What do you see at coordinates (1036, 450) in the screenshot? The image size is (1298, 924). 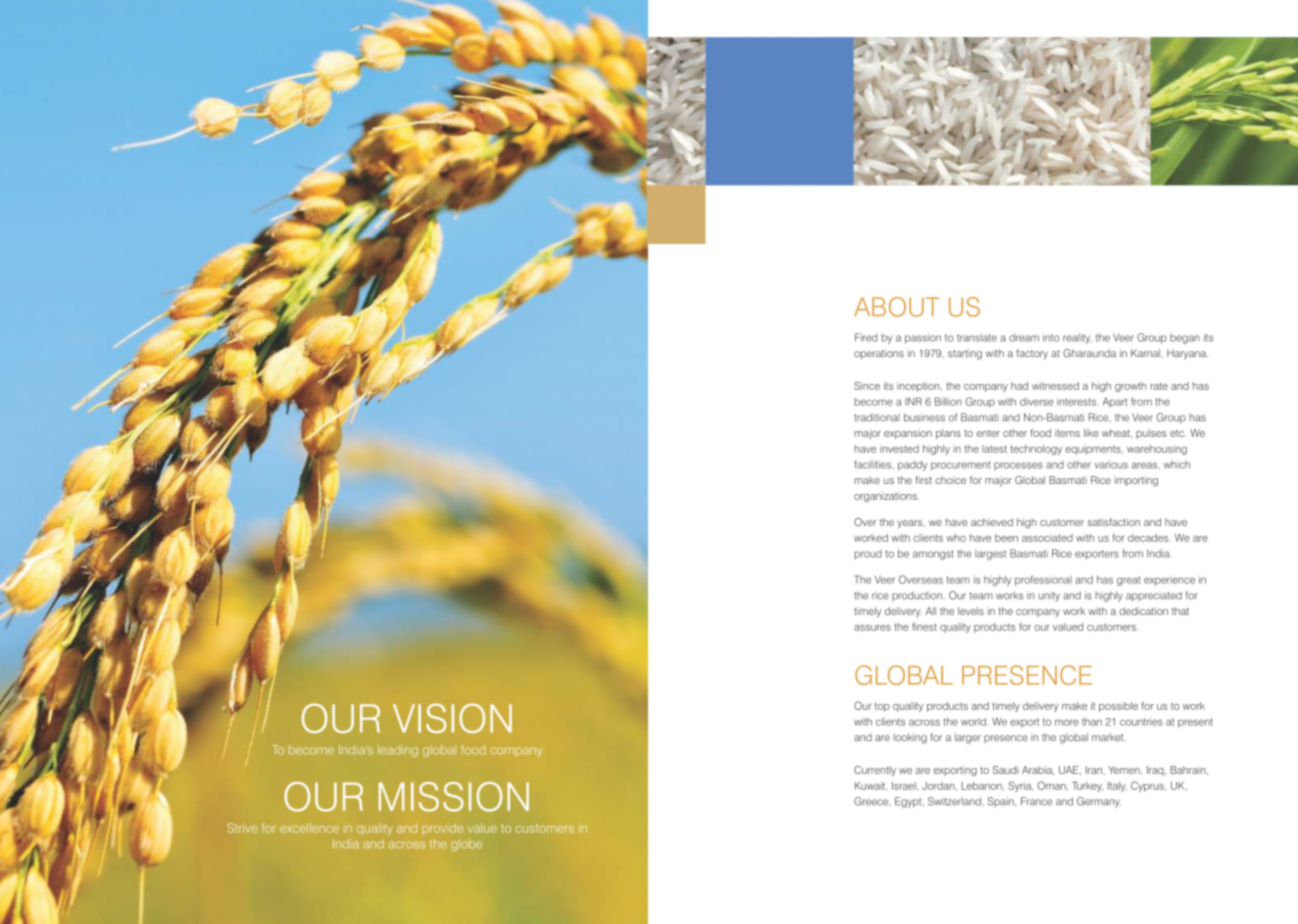 I see `technology` at bounding box center [1036, 450].
